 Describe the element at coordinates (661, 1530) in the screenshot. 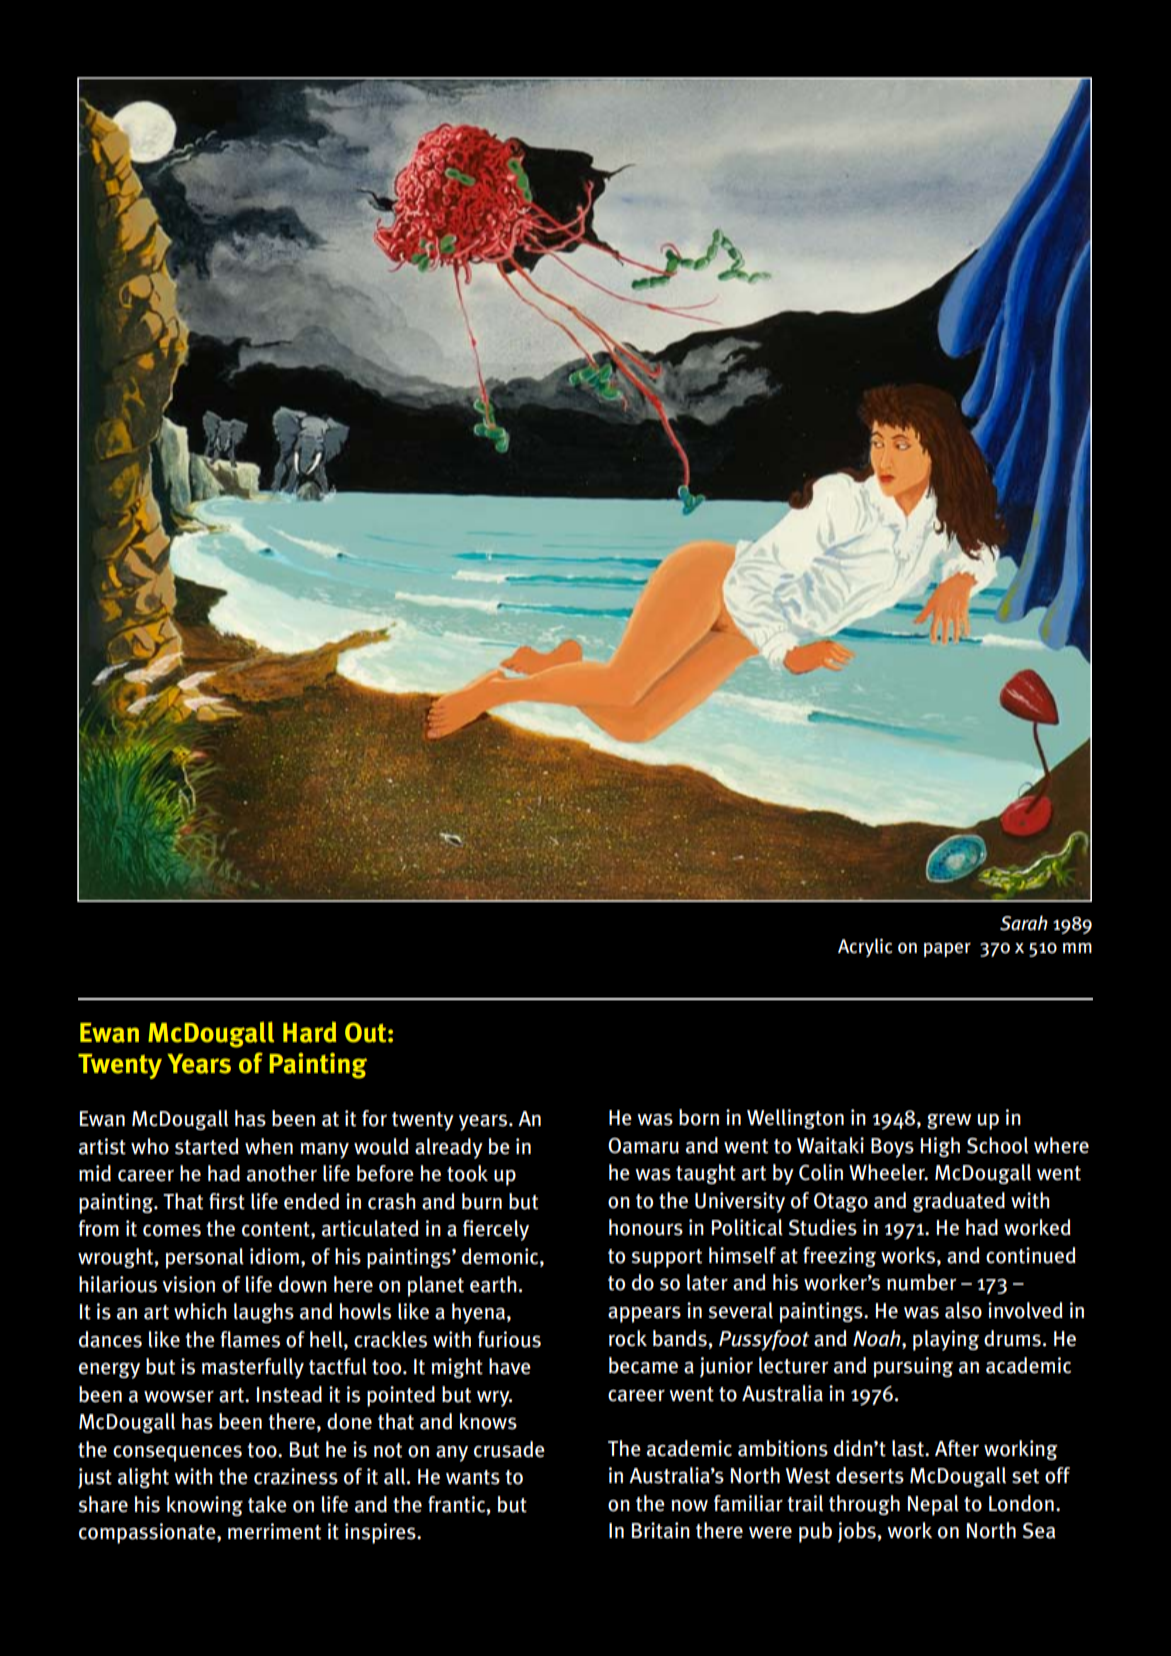

I see `Britain` at that location.
